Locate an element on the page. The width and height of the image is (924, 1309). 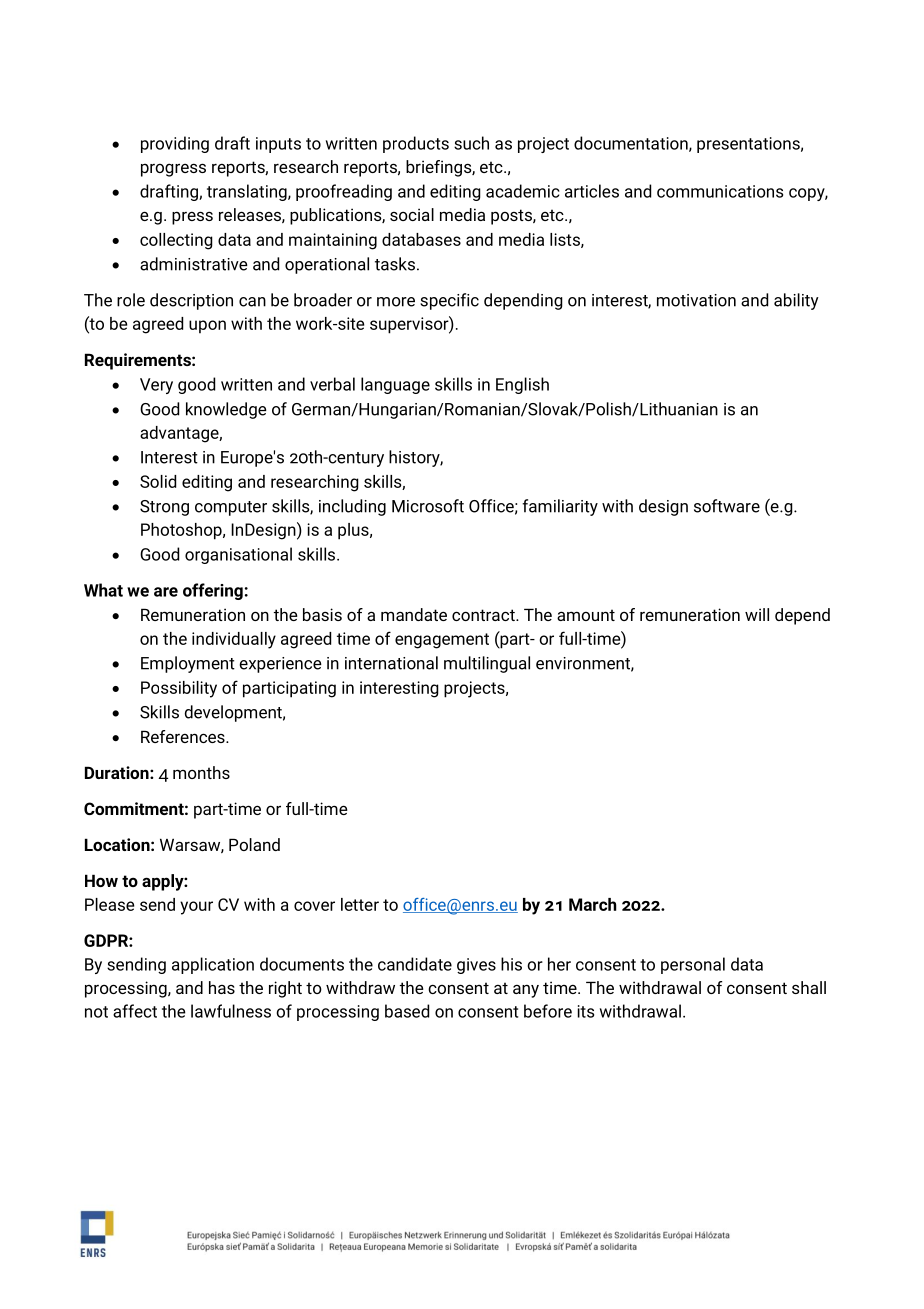
such is located at coordinates (471, 143).
